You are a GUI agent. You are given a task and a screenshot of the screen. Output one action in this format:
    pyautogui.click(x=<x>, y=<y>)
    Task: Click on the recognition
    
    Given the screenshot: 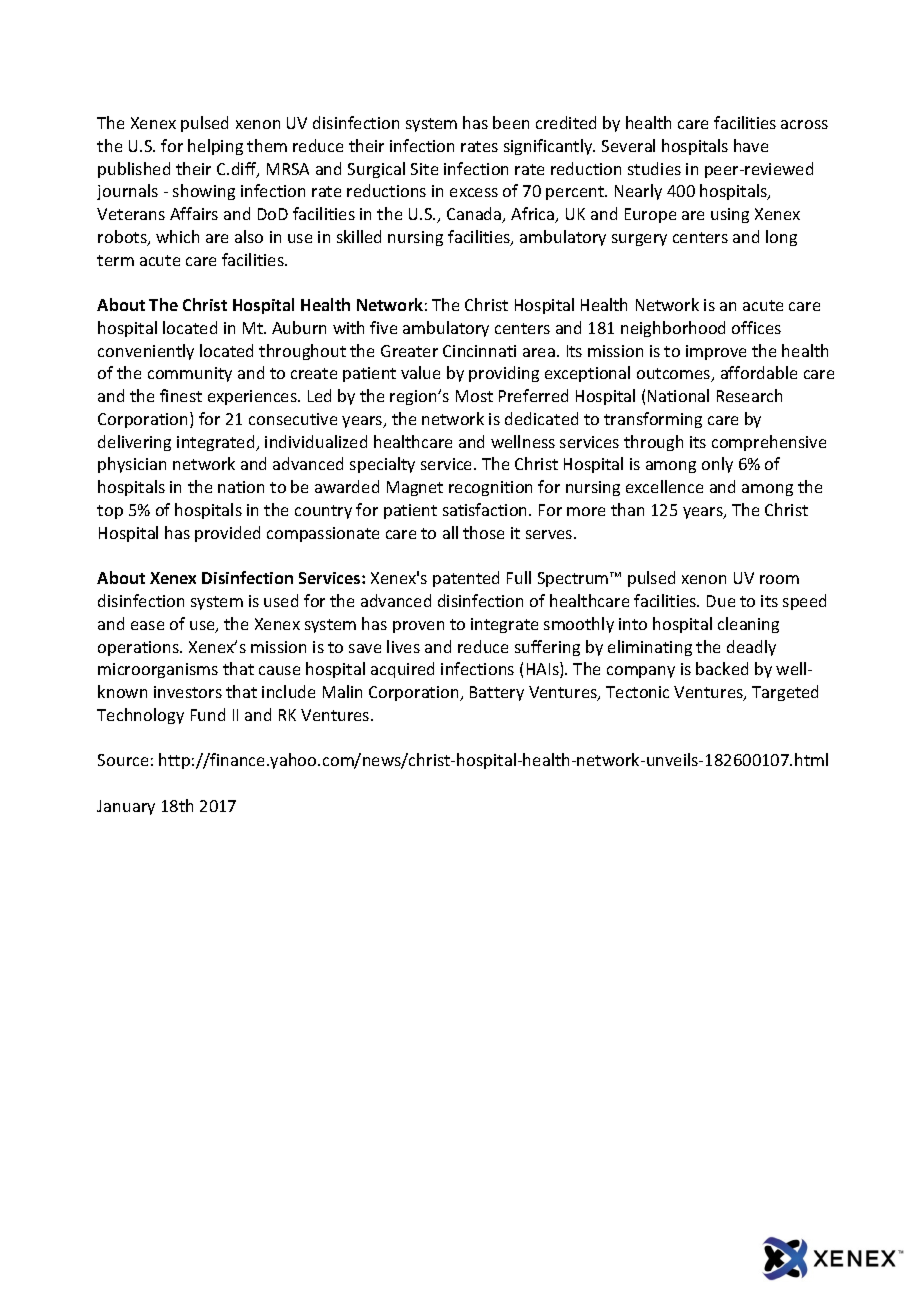 What is the action you would take?
    pyautogui.click(x=490, y=488)
